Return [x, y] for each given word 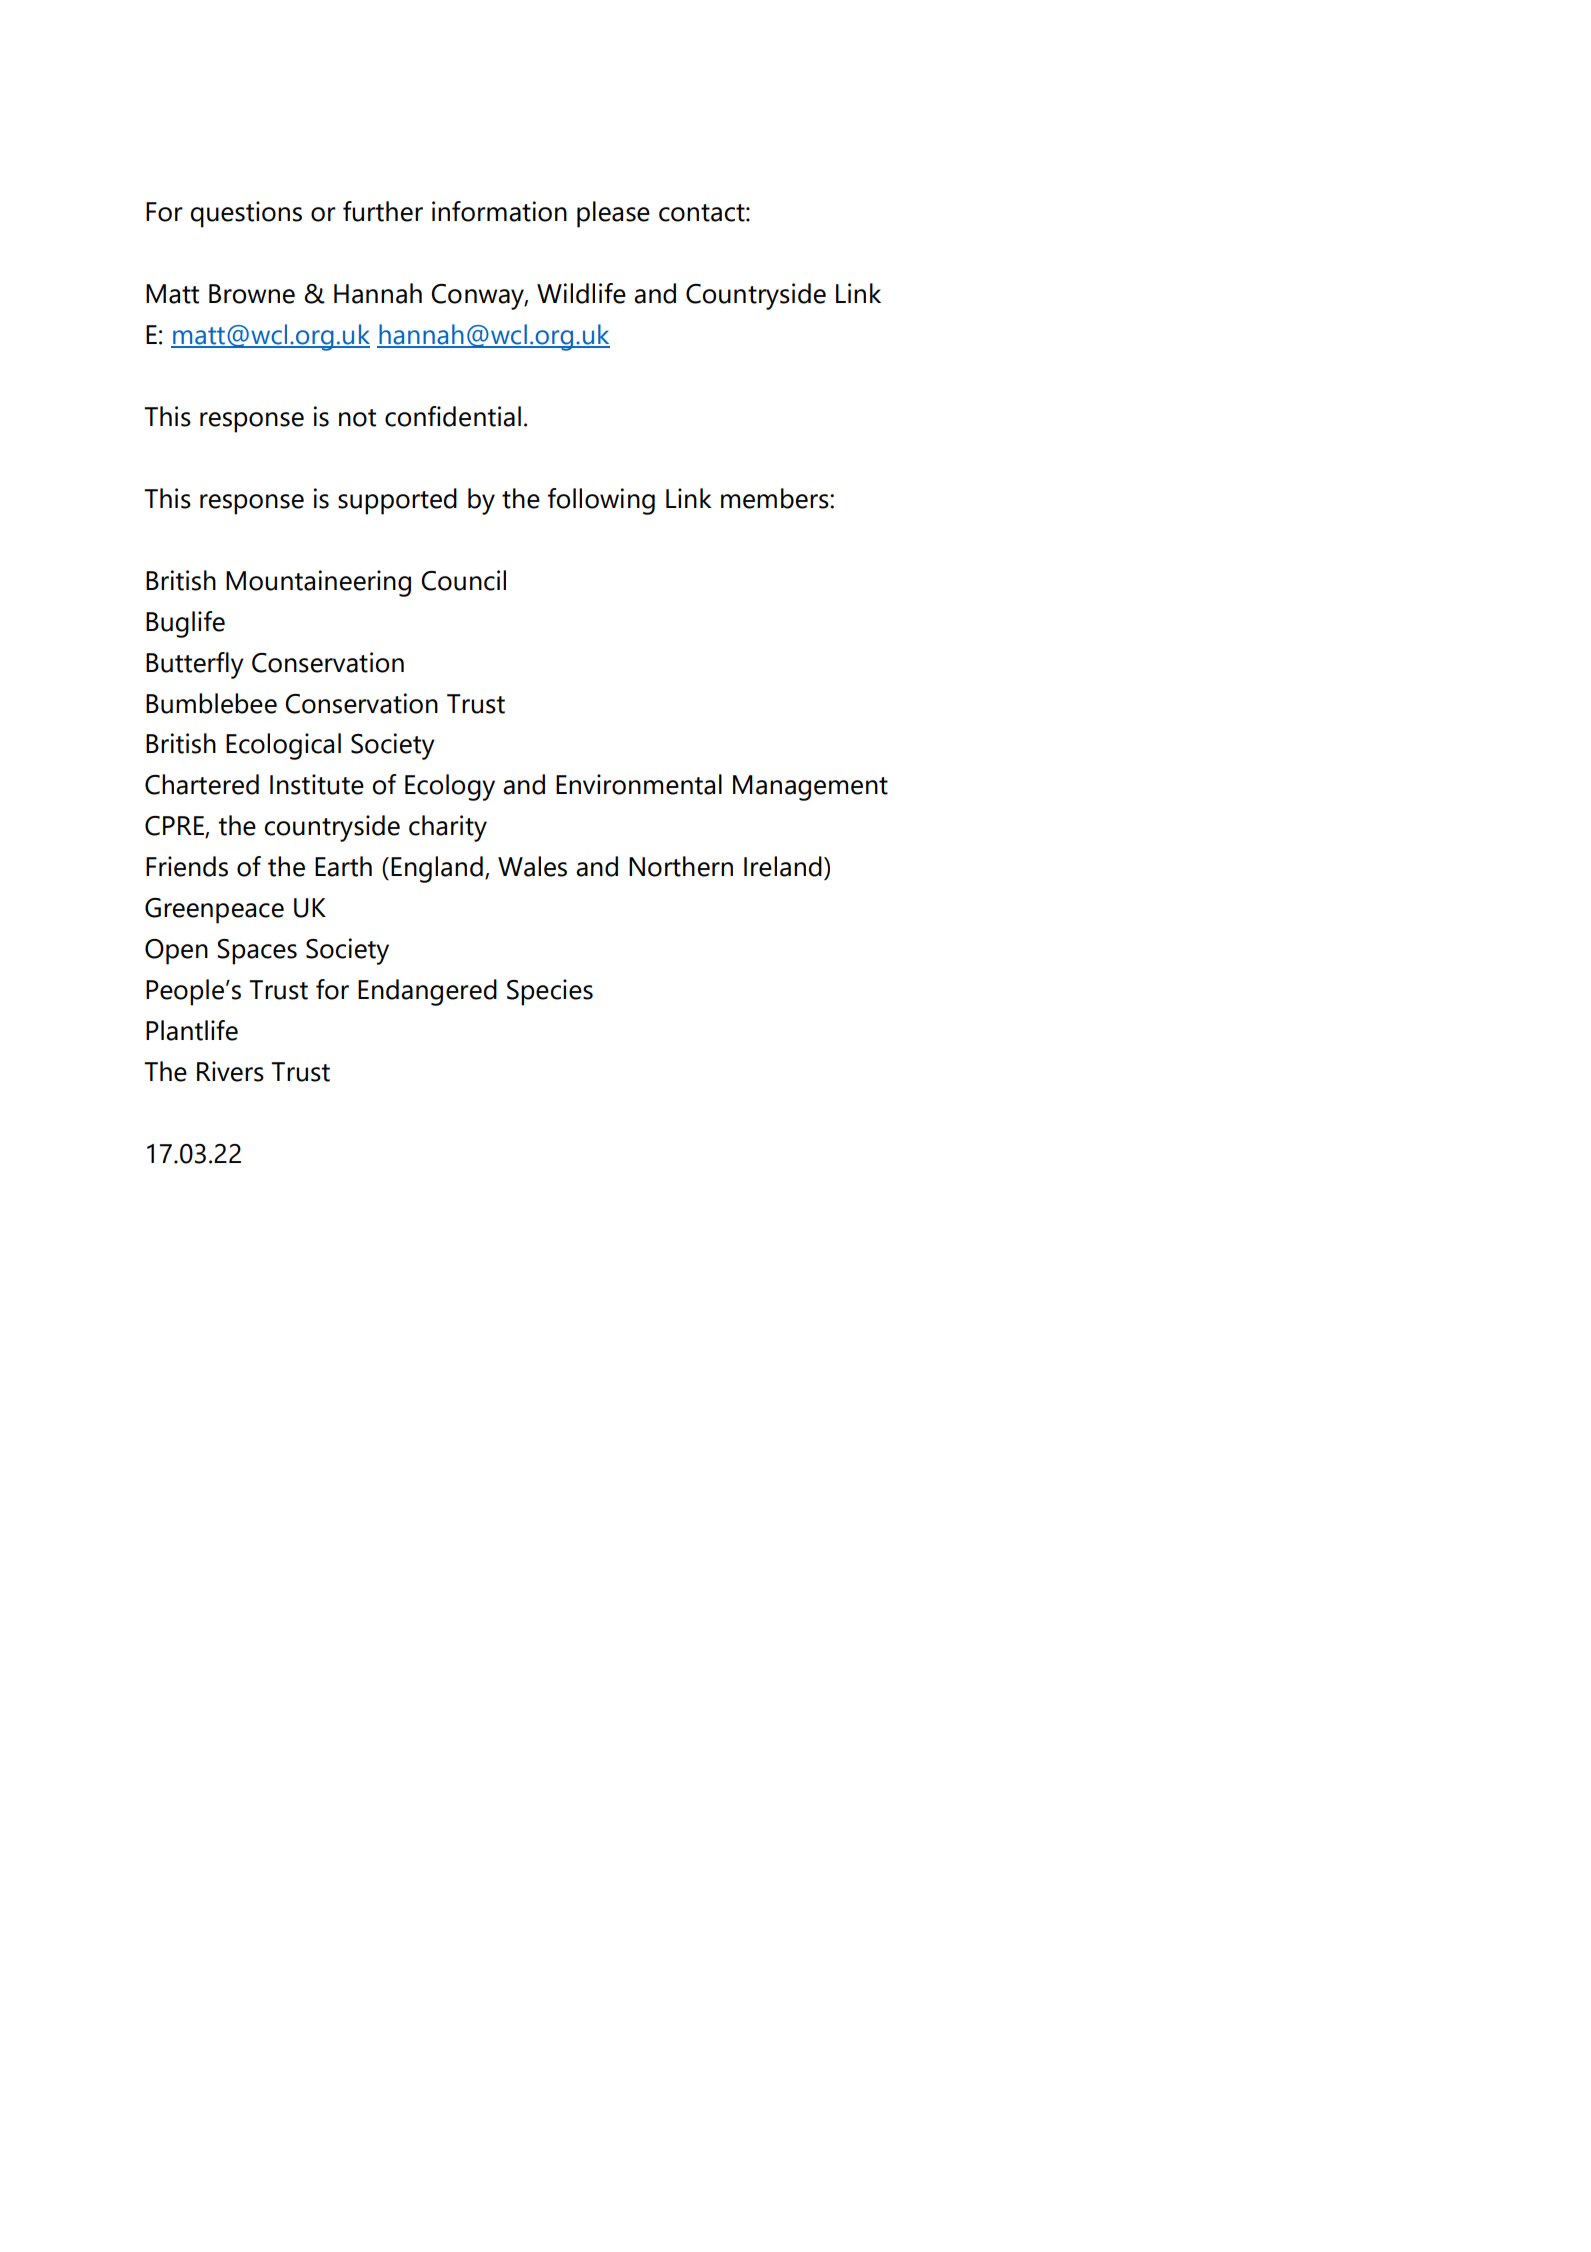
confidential [453, 416]
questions [246, 214]
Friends [187, 866]
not [357, 418]
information [499, 211]
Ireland [783, 866]
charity [448, 828]
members [776, 498]
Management [810, 788]
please [613, 214]
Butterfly [195, 665]
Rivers [230, 1071]
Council [463, 580]
